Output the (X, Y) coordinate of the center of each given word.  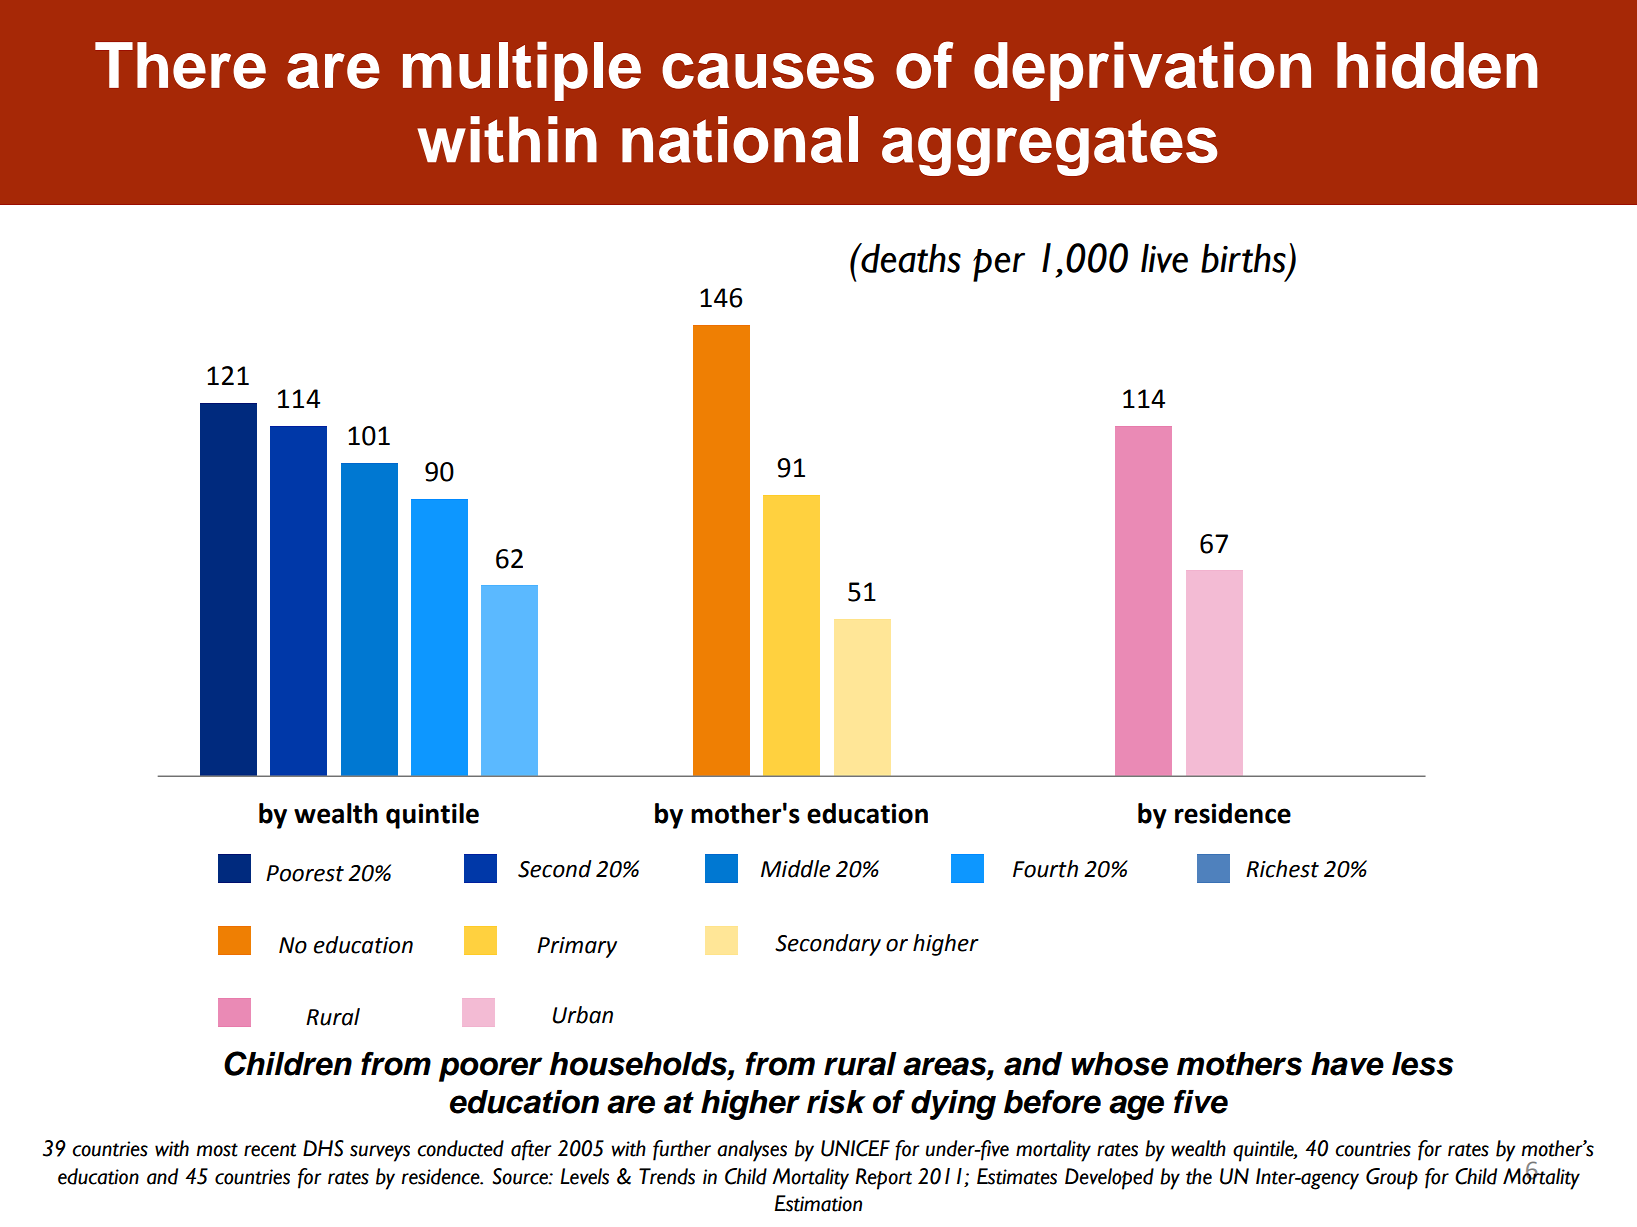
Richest (1282, 869)
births (1243, 258)
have (1347, 1064)
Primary (577, 947)
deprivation (1142, 71)
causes (768, 71)
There (180, 65)
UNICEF (855, 1148)
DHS (323, 1148)
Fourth (1045, 869)
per (999, 265)
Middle (795, 869)
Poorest (305, 873)
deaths (910, 258)
